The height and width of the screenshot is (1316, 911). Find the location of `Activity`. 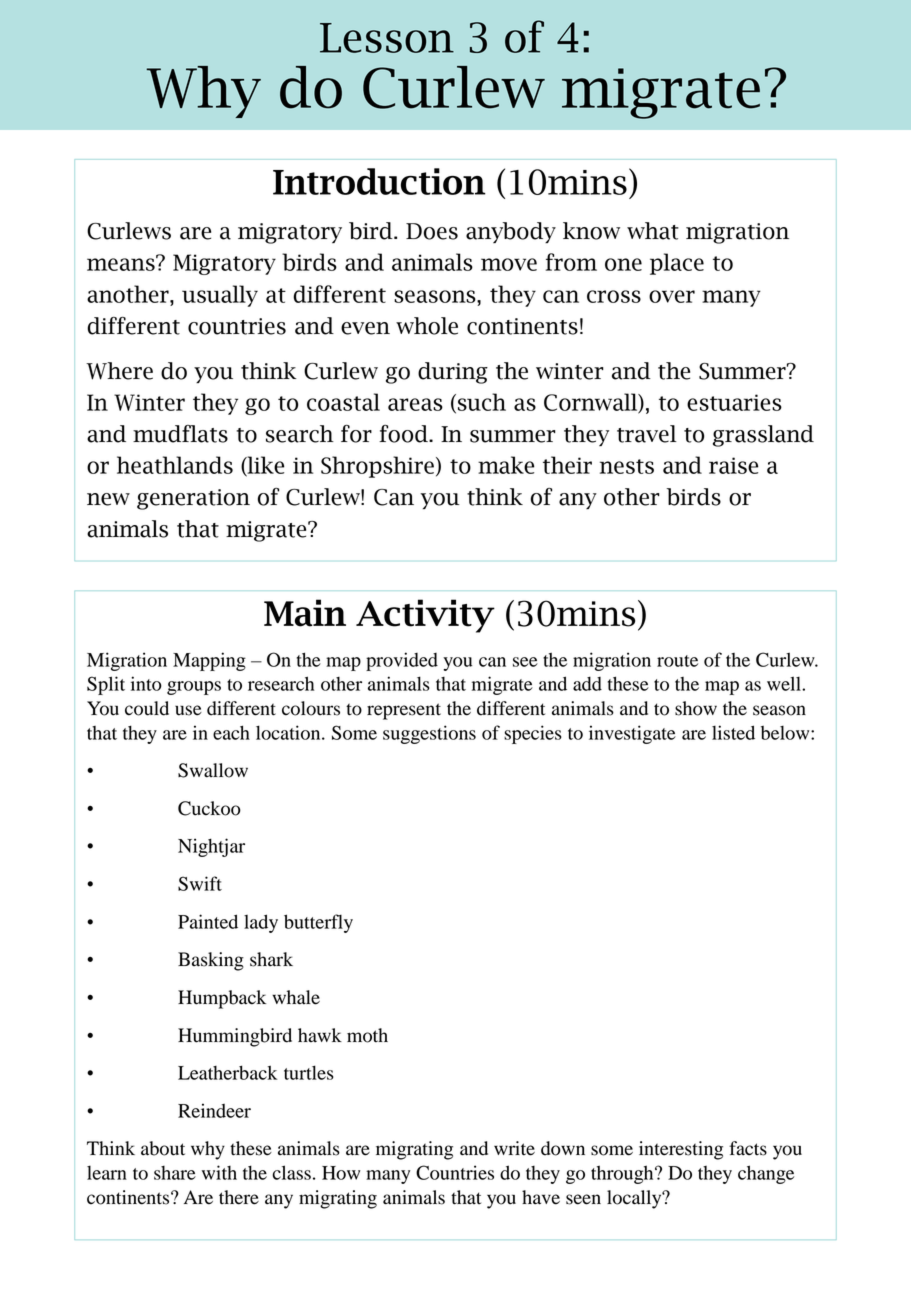

Activity is located at coordinates (425, 616).
